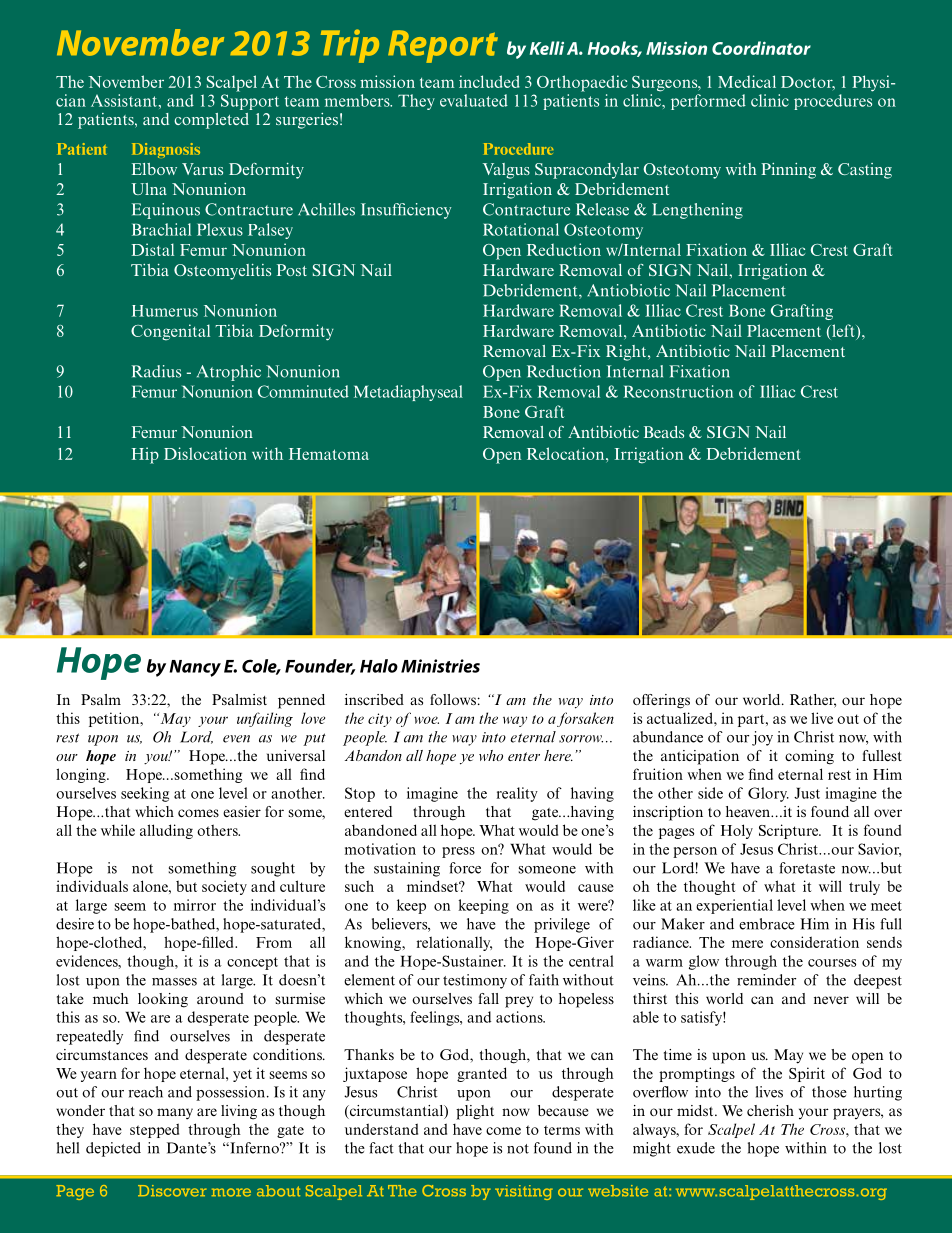 The width and height of the screenshot is (952, 1233). Describe the element at coordinates (475, 1112) in the screenshot. I see `plight` at that location.
